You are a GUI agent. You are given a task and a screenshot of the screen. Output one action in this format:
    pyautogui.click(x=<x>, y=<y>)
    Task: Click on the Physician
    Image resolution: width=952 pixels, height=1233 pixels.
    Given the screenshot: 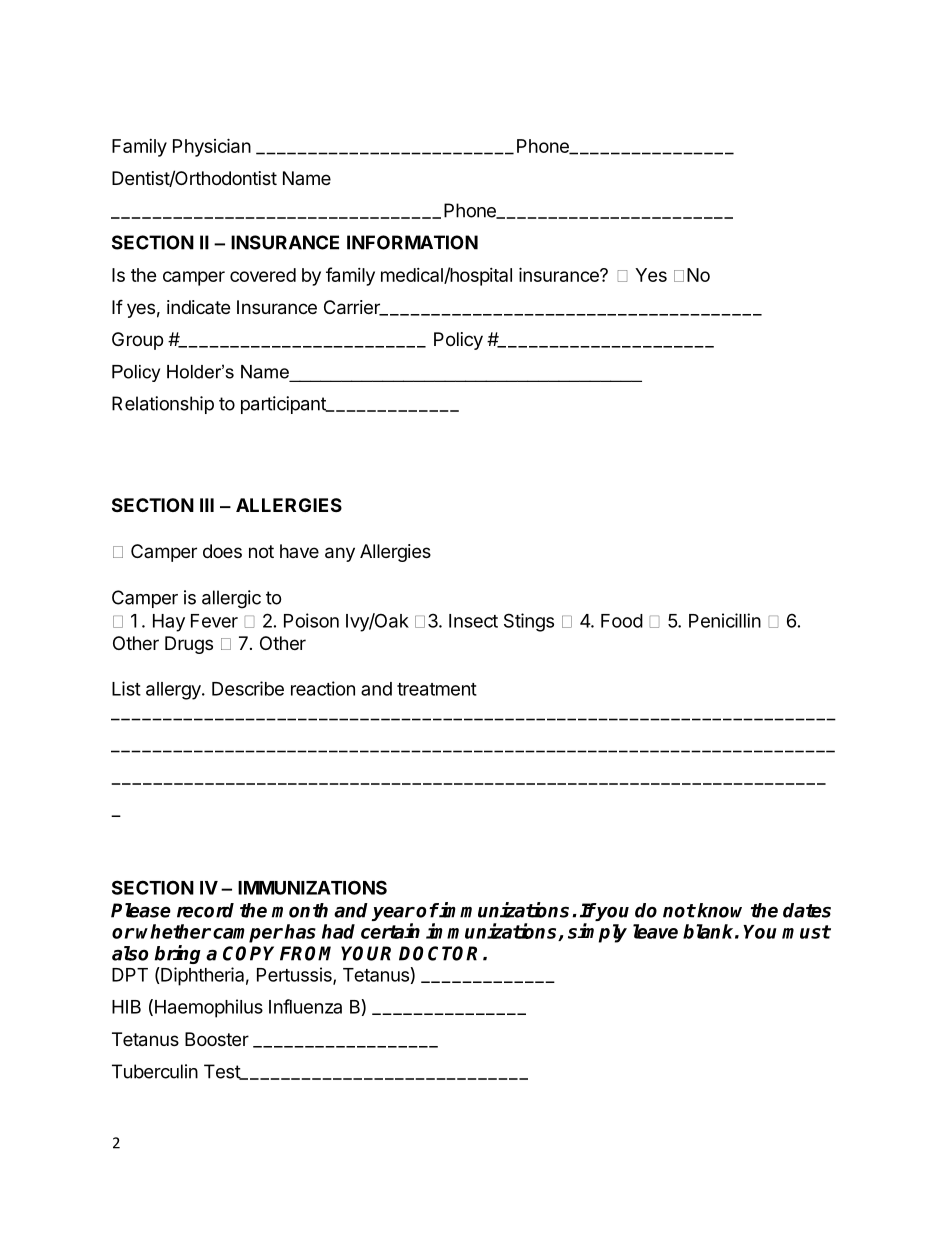 What is the action you would take?
    pyautogui.click(x=212, y=147)
